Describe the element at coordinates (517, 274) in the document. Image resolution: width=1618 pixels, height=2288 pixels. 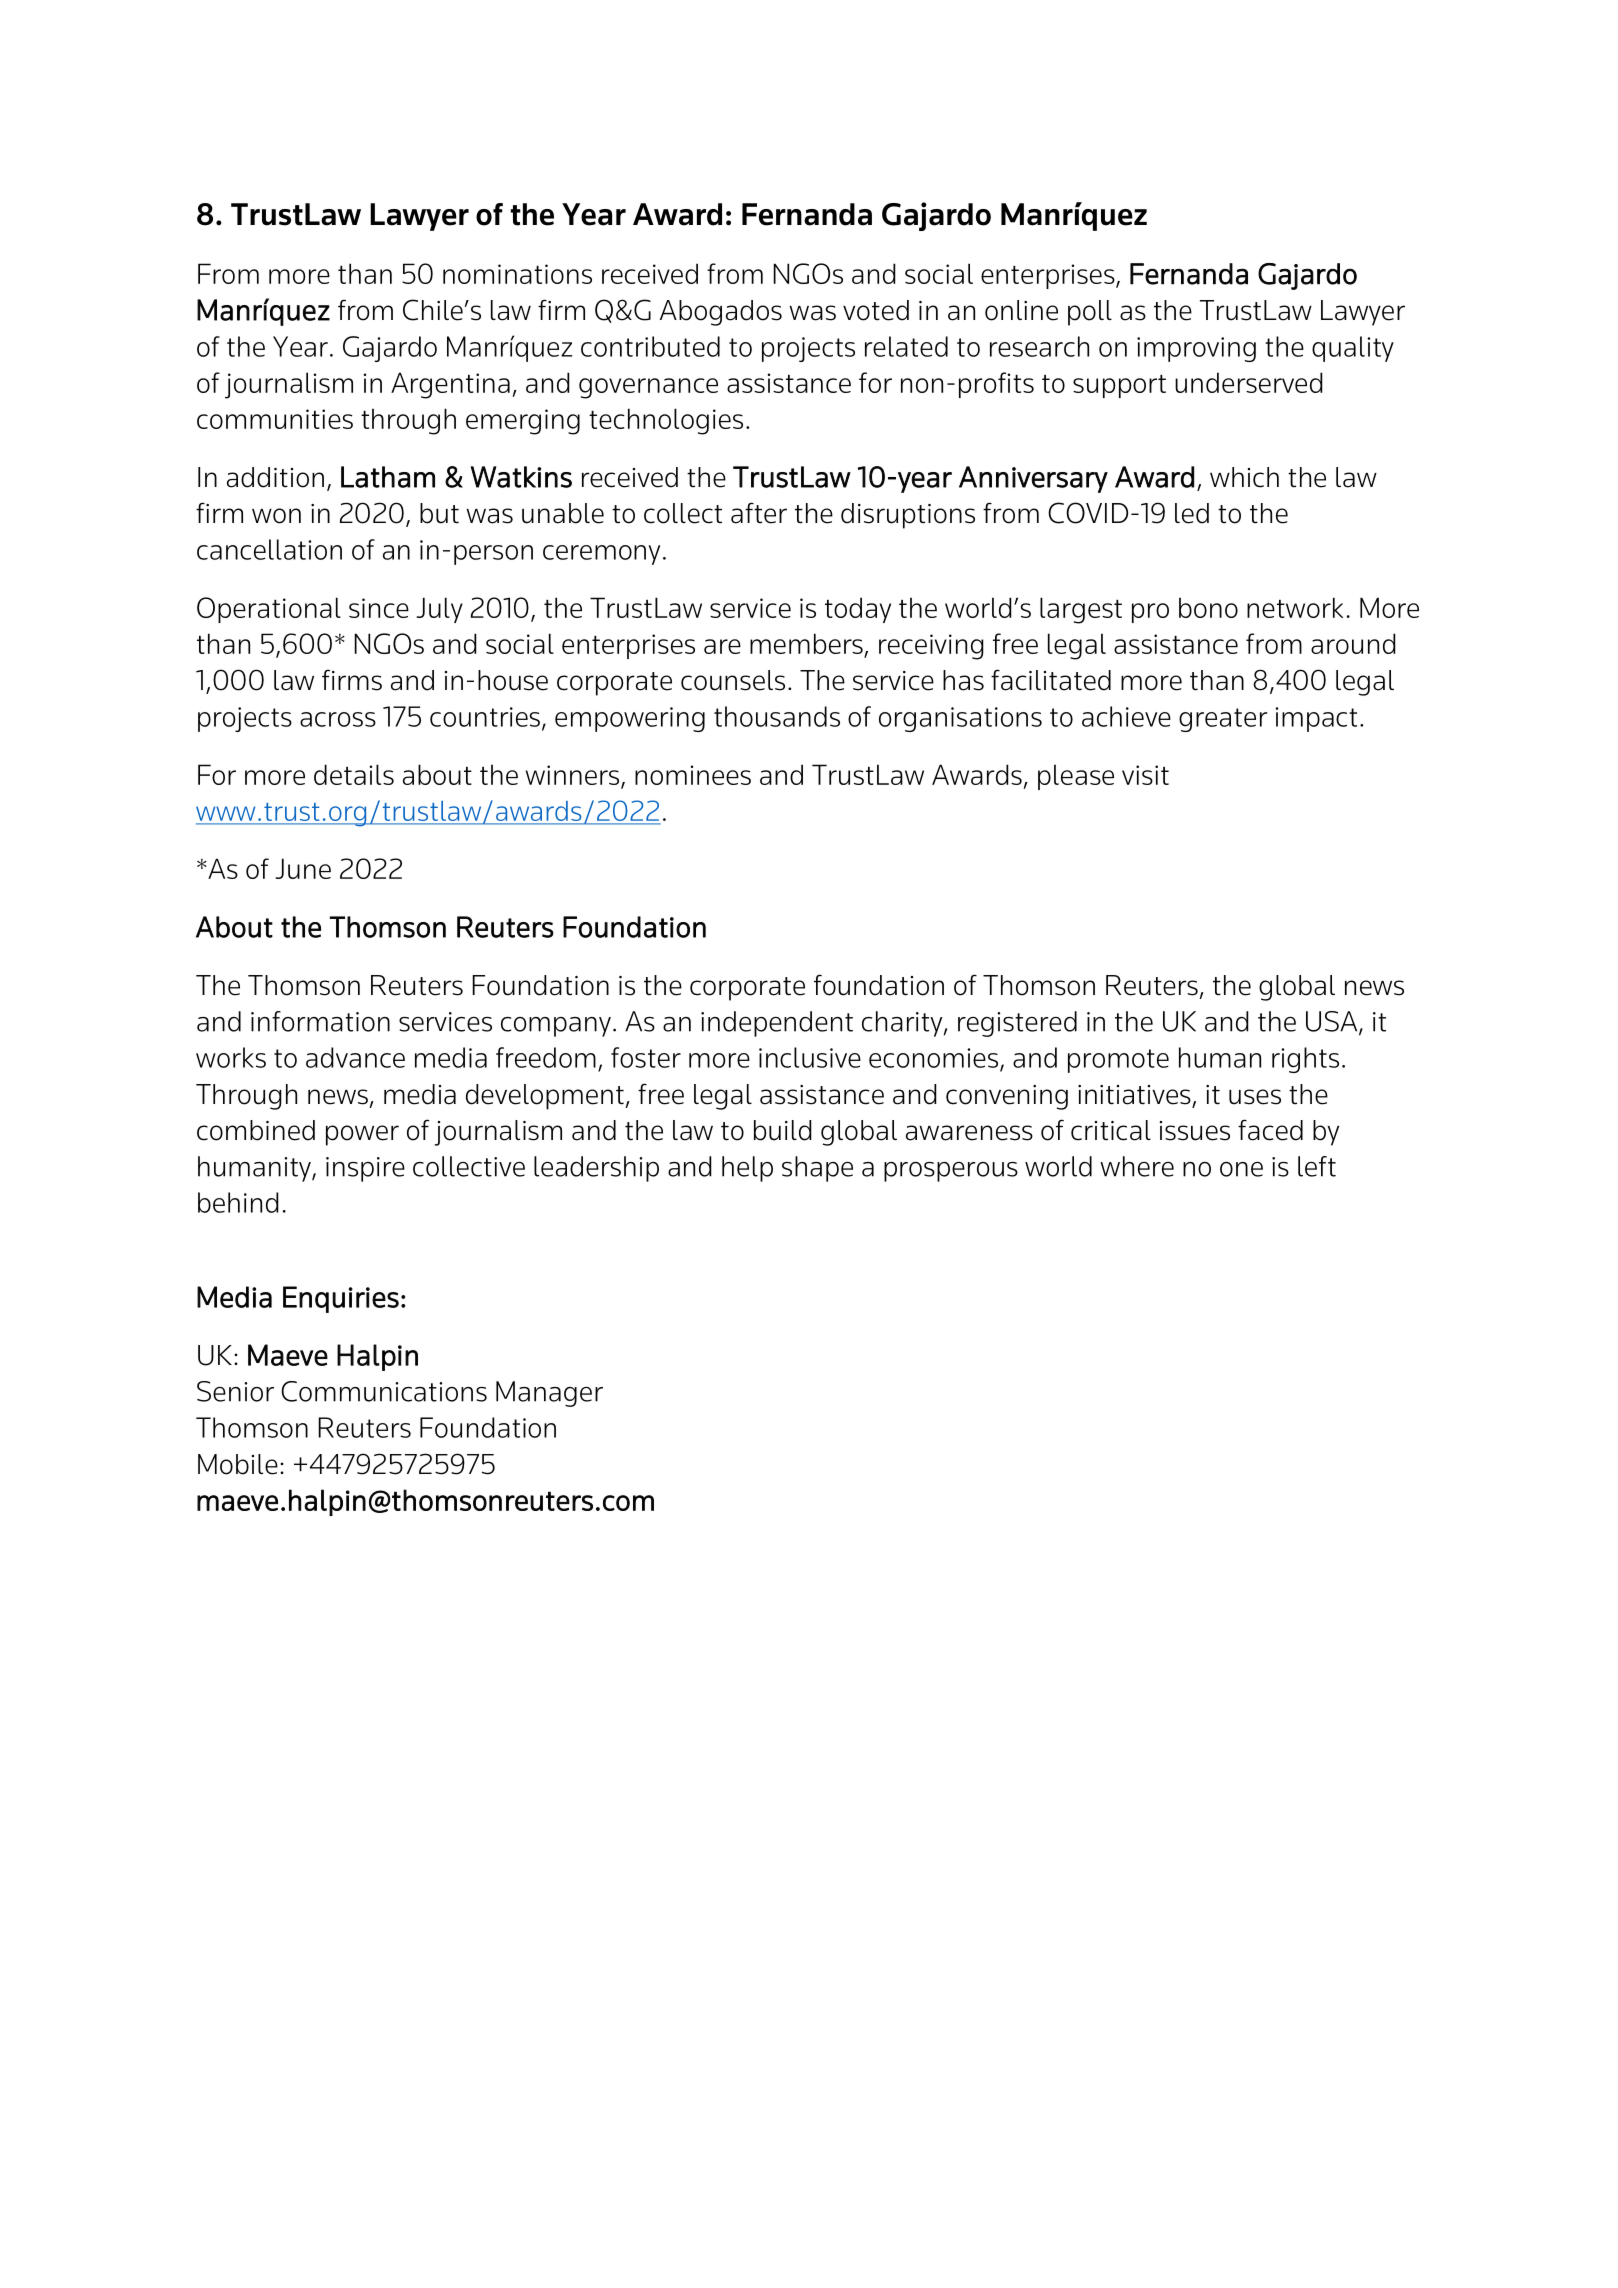
I see `nominations` at that location.
